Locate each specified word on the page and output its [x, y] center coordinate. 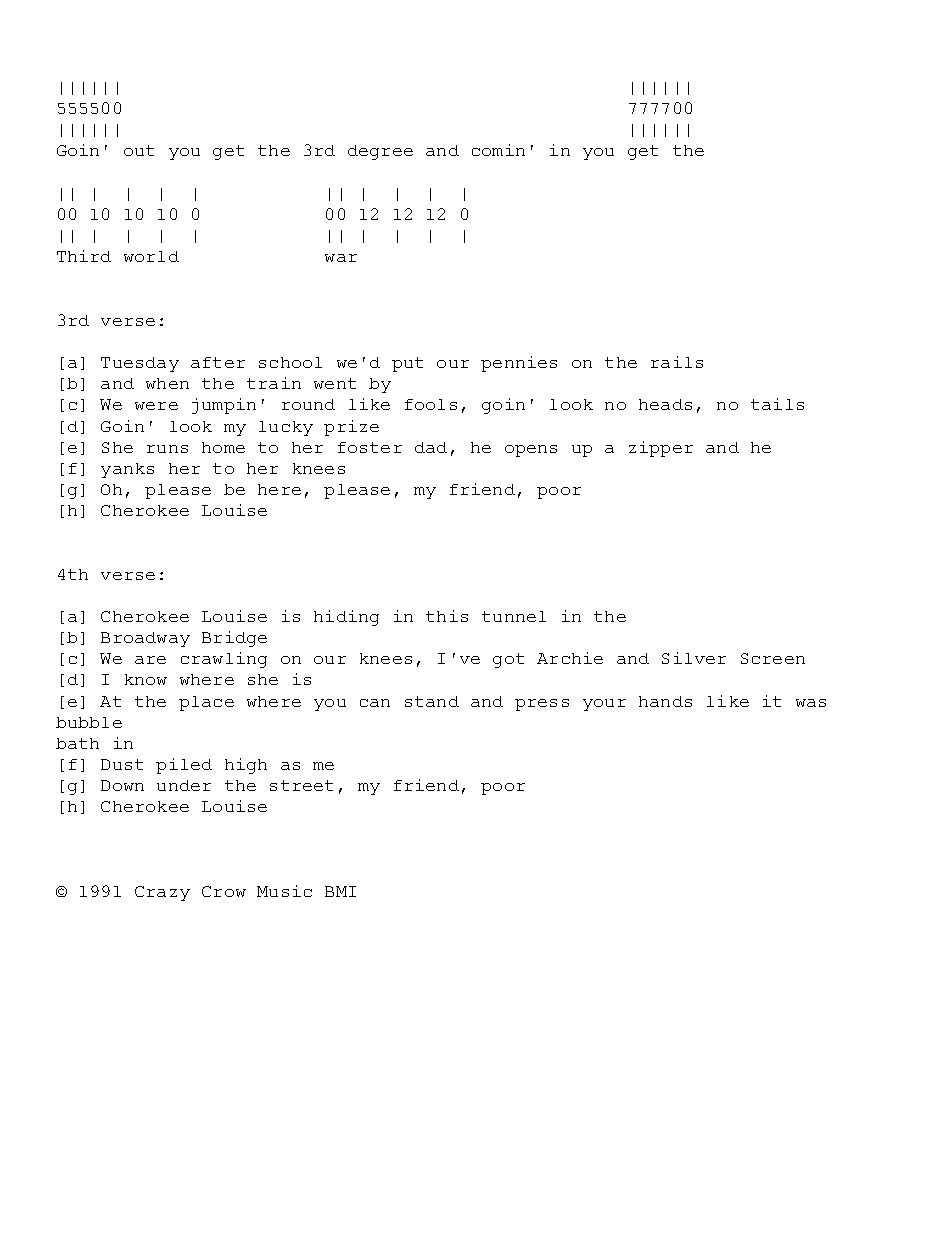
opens [531, 451]
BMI [340, 891]
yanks [127, 470]
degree [380, 152]
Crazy [162, 893]
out [139, 150]
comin [498, 150]
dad [431, 447]
